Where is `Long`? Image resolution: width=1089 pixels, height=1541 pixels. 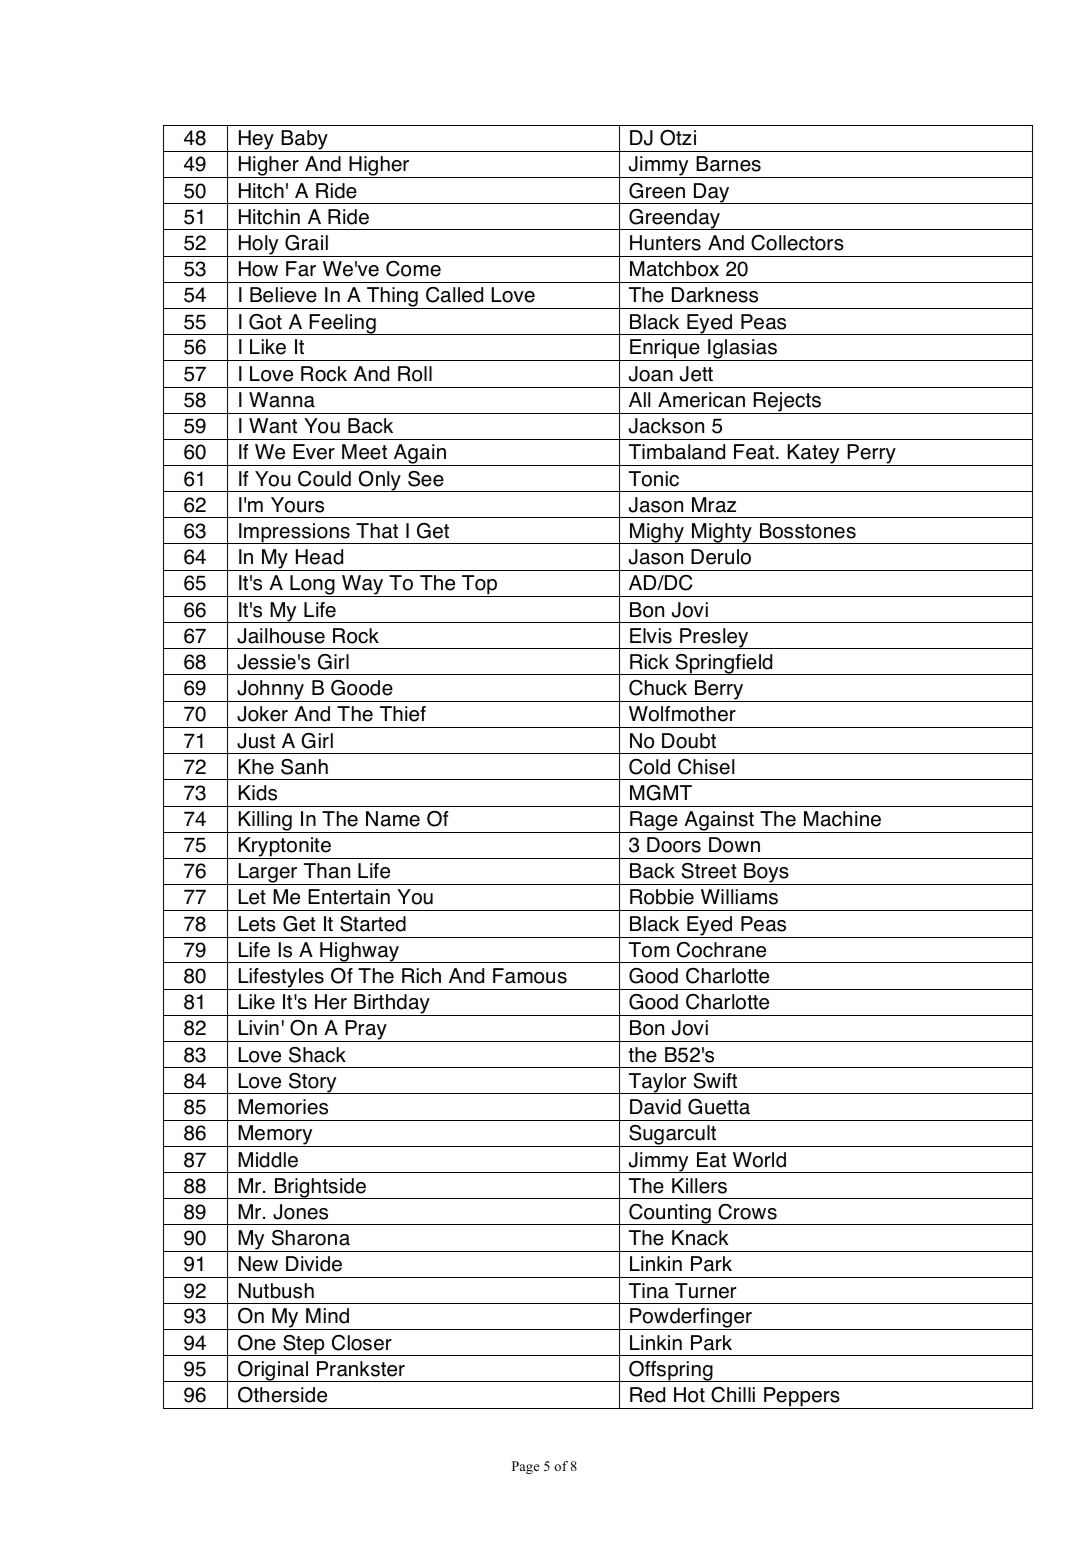 Long is located at coordinates (312, 586).
